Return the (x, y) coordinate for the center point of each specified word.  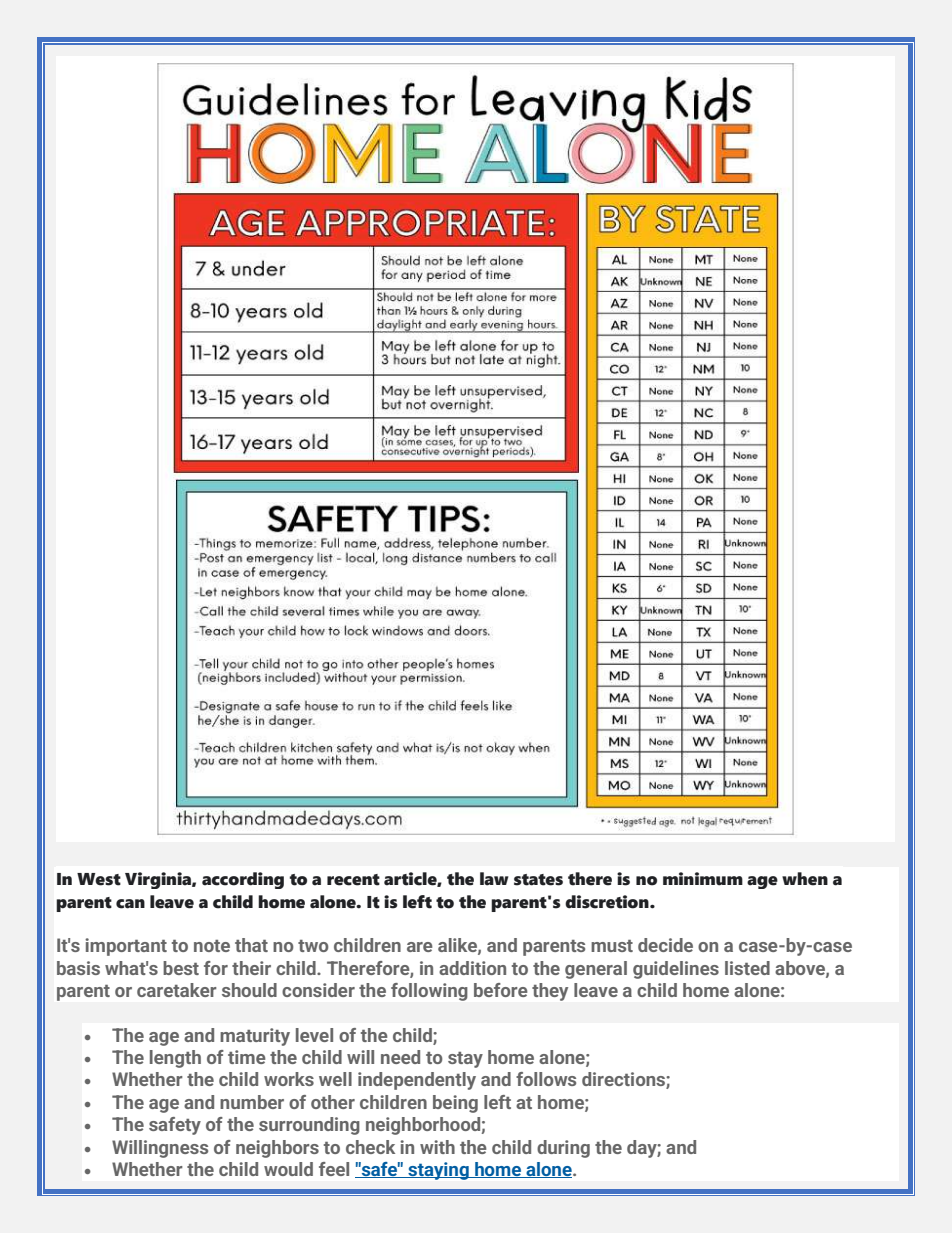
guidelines (676, 970)
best (181, 968)
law (494, 879)
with (437, 1147)
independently (417, 1081)
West (99, 879)
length (175, 1059)
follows (546, 1079)
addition (472, 968)
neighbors (277, 1149)
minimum (703, 879)
